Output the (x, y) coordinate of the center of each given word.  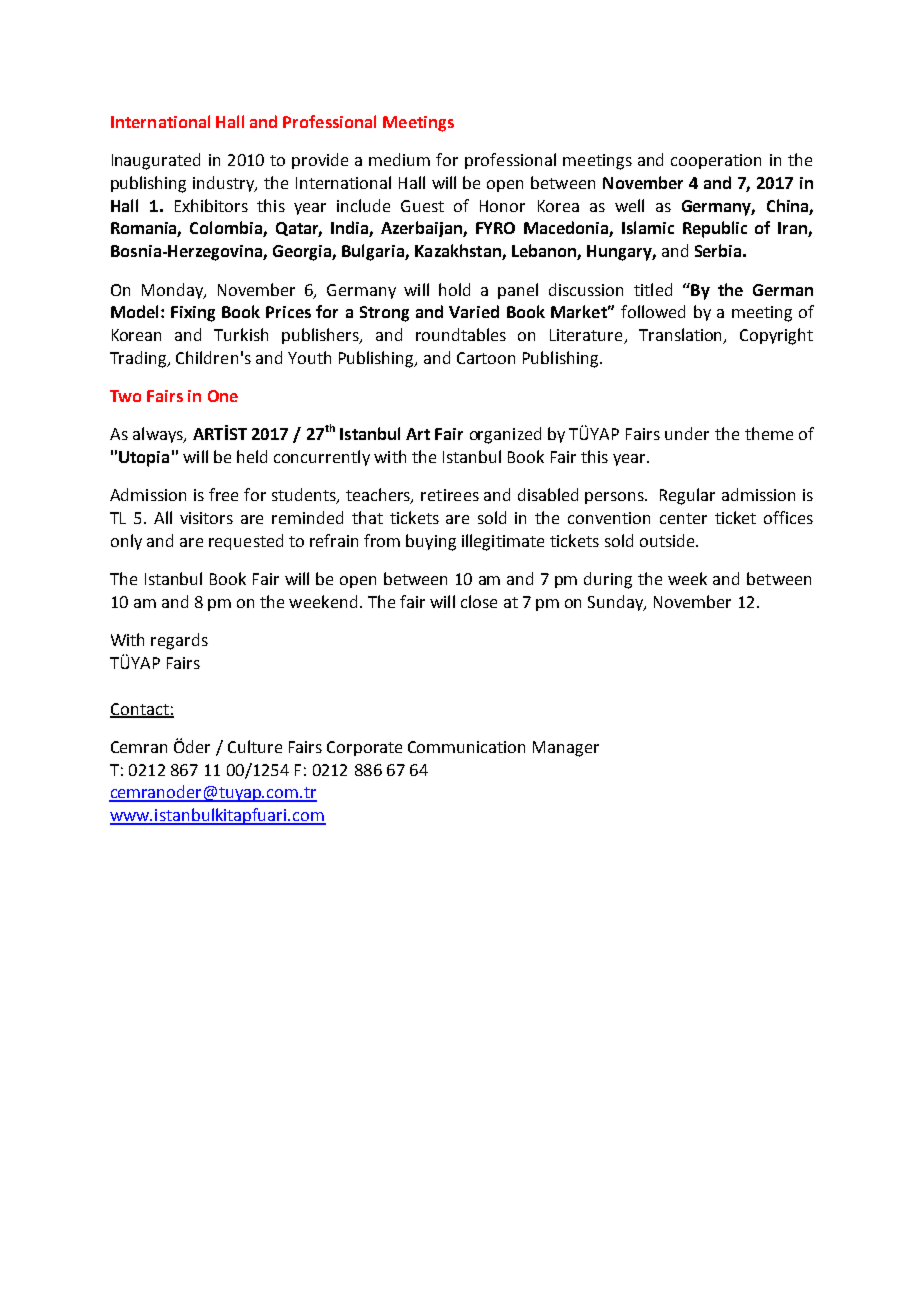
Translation (682, 336)
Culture (255, 746)
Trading (139, 359)
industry (225, 184)
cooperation (716, 161)
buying (431, 542)
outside (668, 540)
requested (246, 542)
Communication (466, 747)
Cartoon (486, 358)
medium (399, 159)
